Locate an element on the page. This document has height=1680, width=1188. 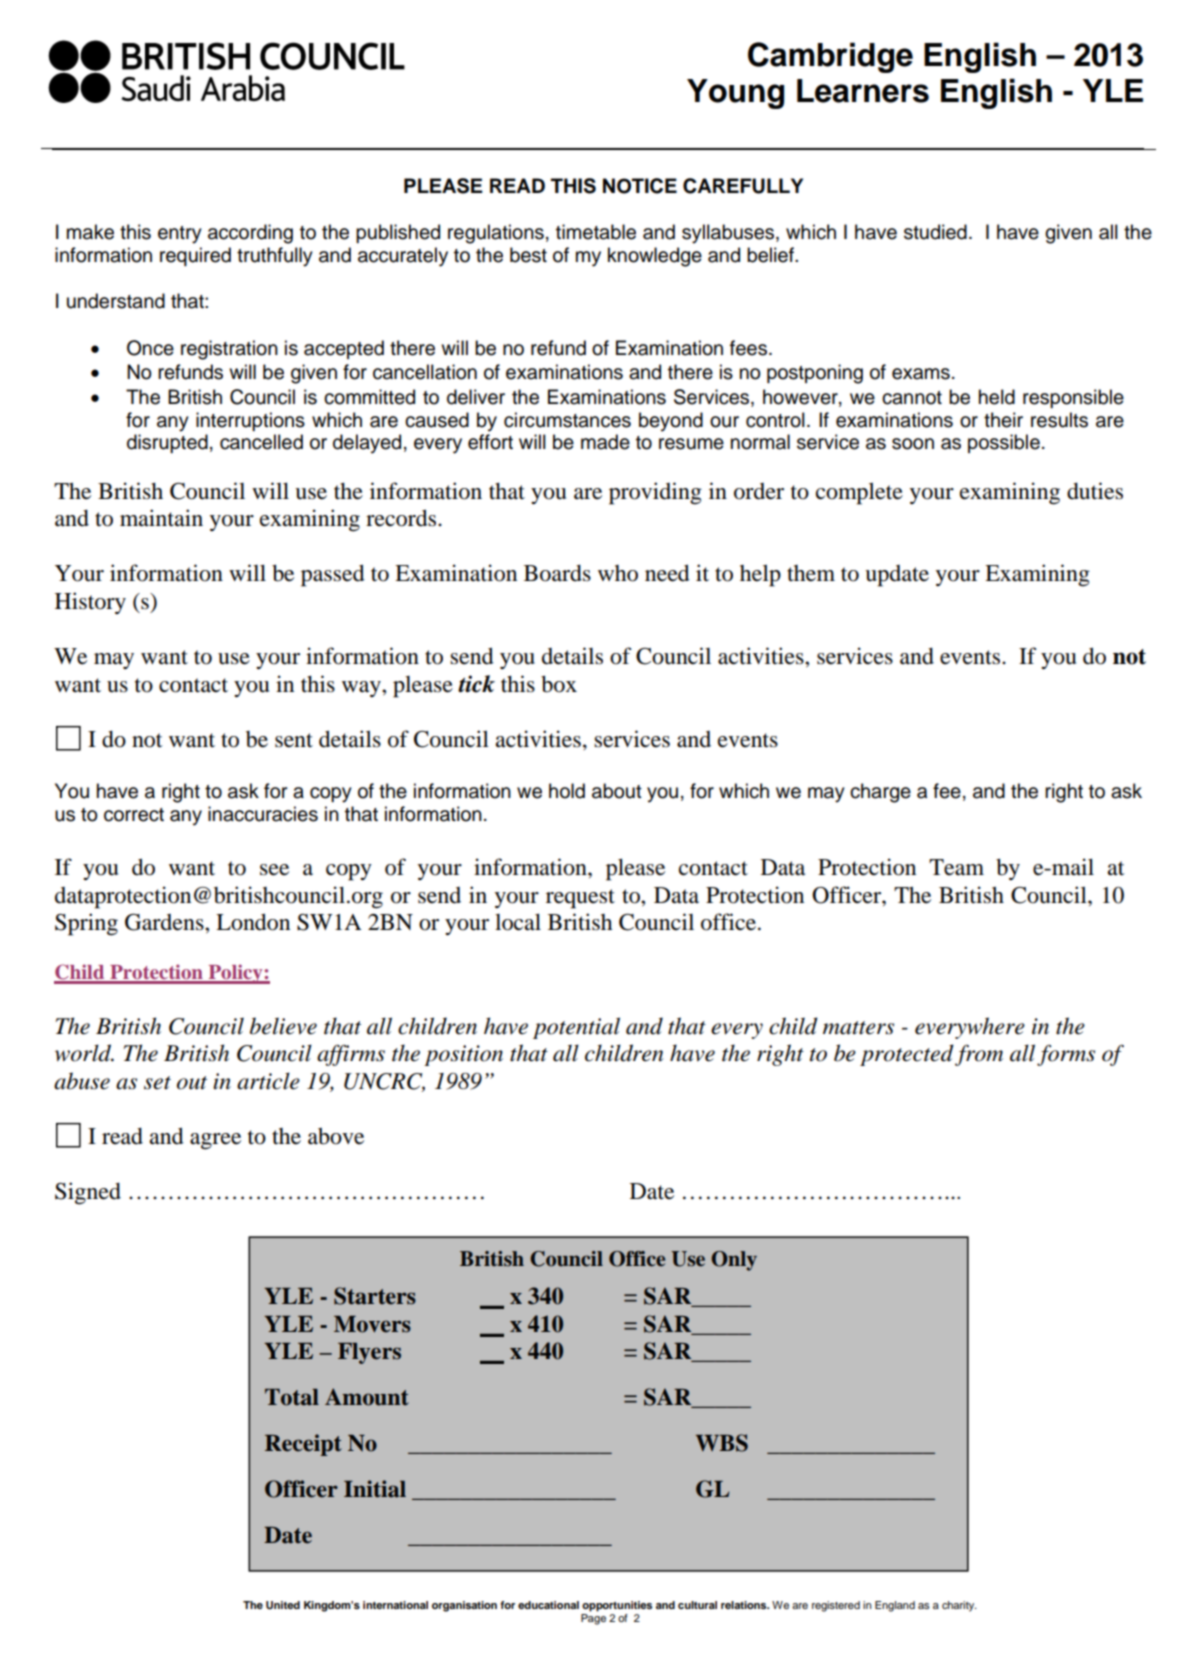
charity is located at coordinates (959, 1606).
